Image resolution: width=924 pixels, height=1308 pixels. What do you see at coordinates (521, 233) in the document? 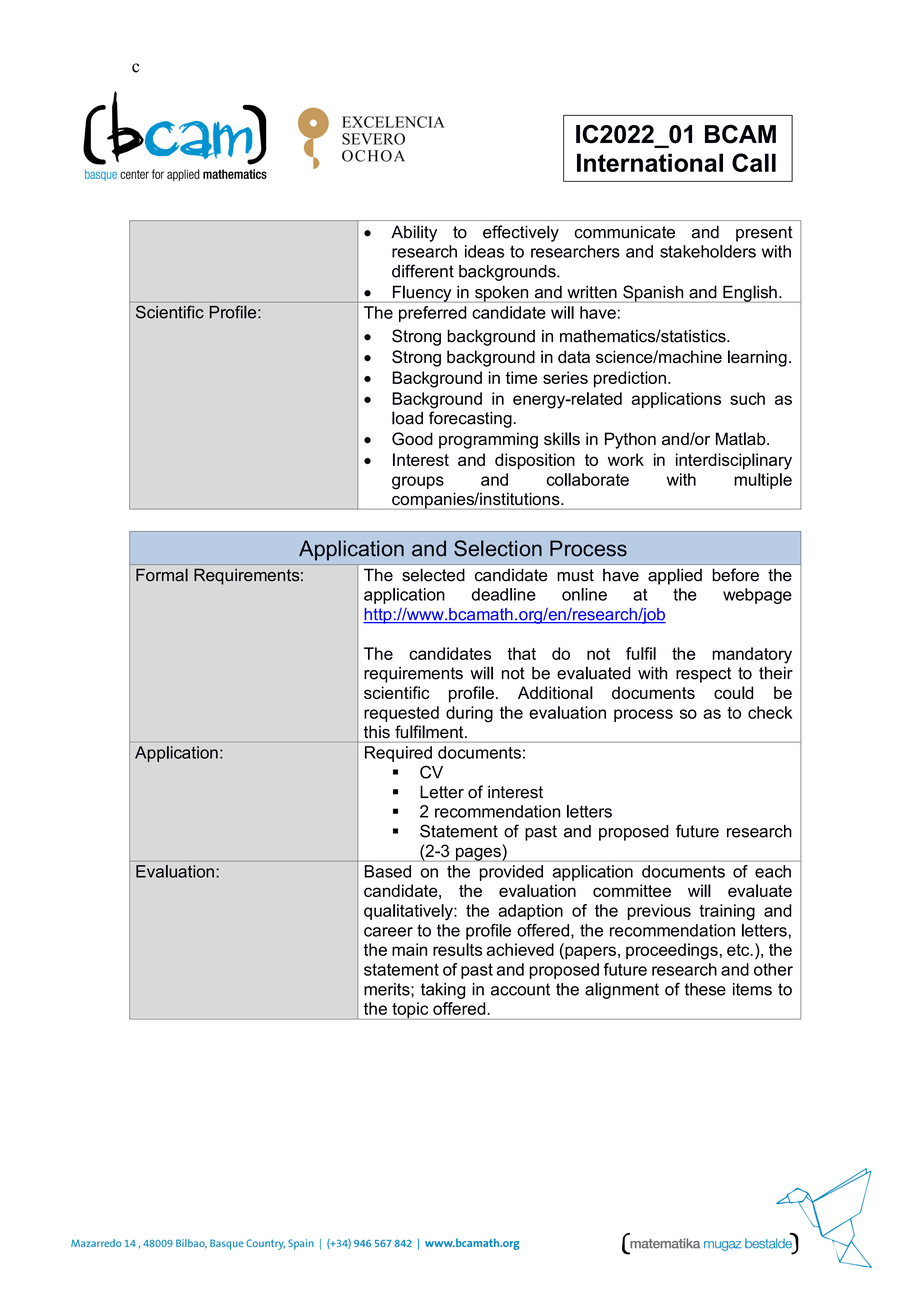
I see `effectively` at bounding box center [521, 233].
